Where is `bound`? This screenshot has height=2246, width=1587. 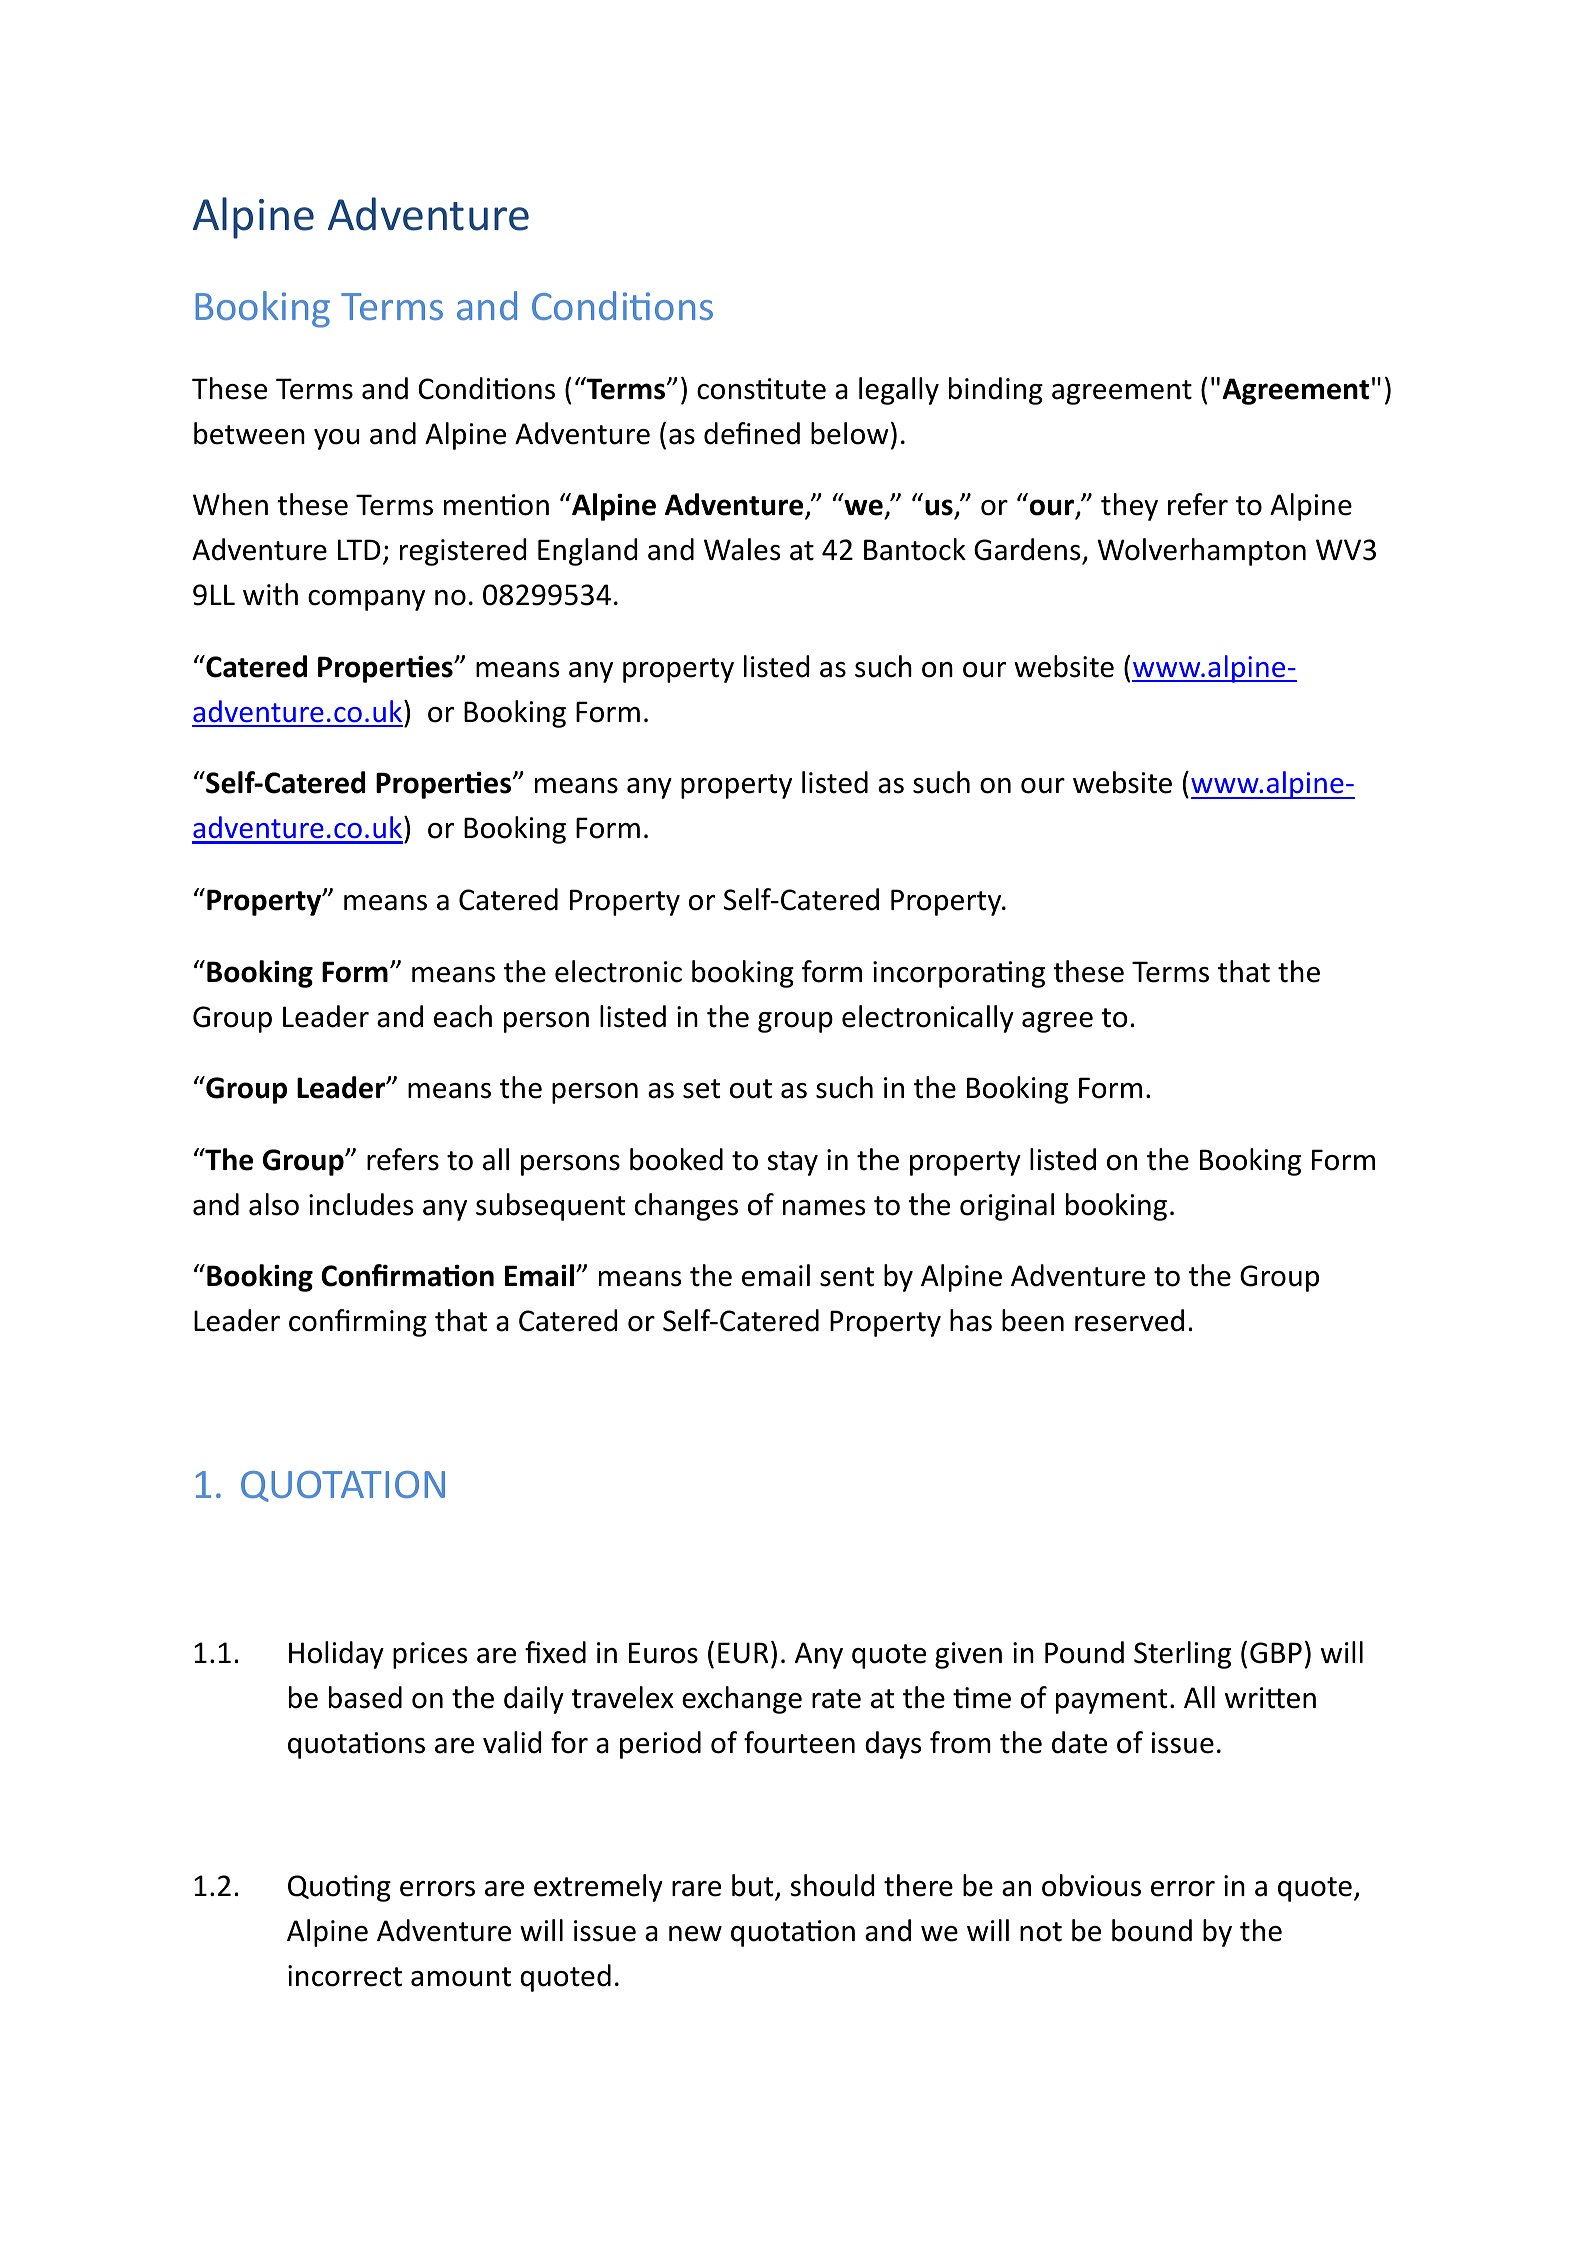
bound is located at coordinates (1152, 1930).
